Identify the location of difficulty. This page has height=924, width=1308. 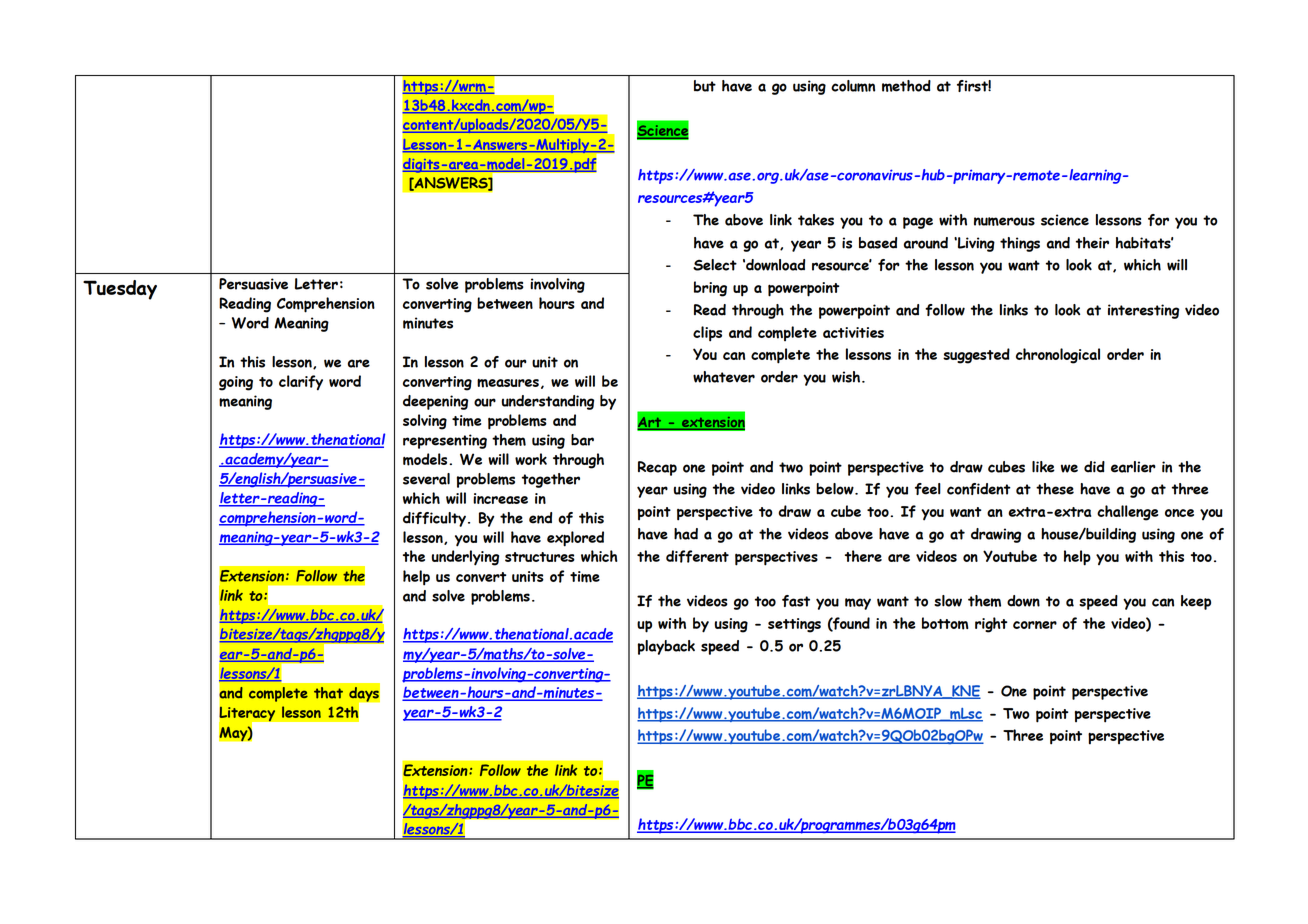
(434, 519).
